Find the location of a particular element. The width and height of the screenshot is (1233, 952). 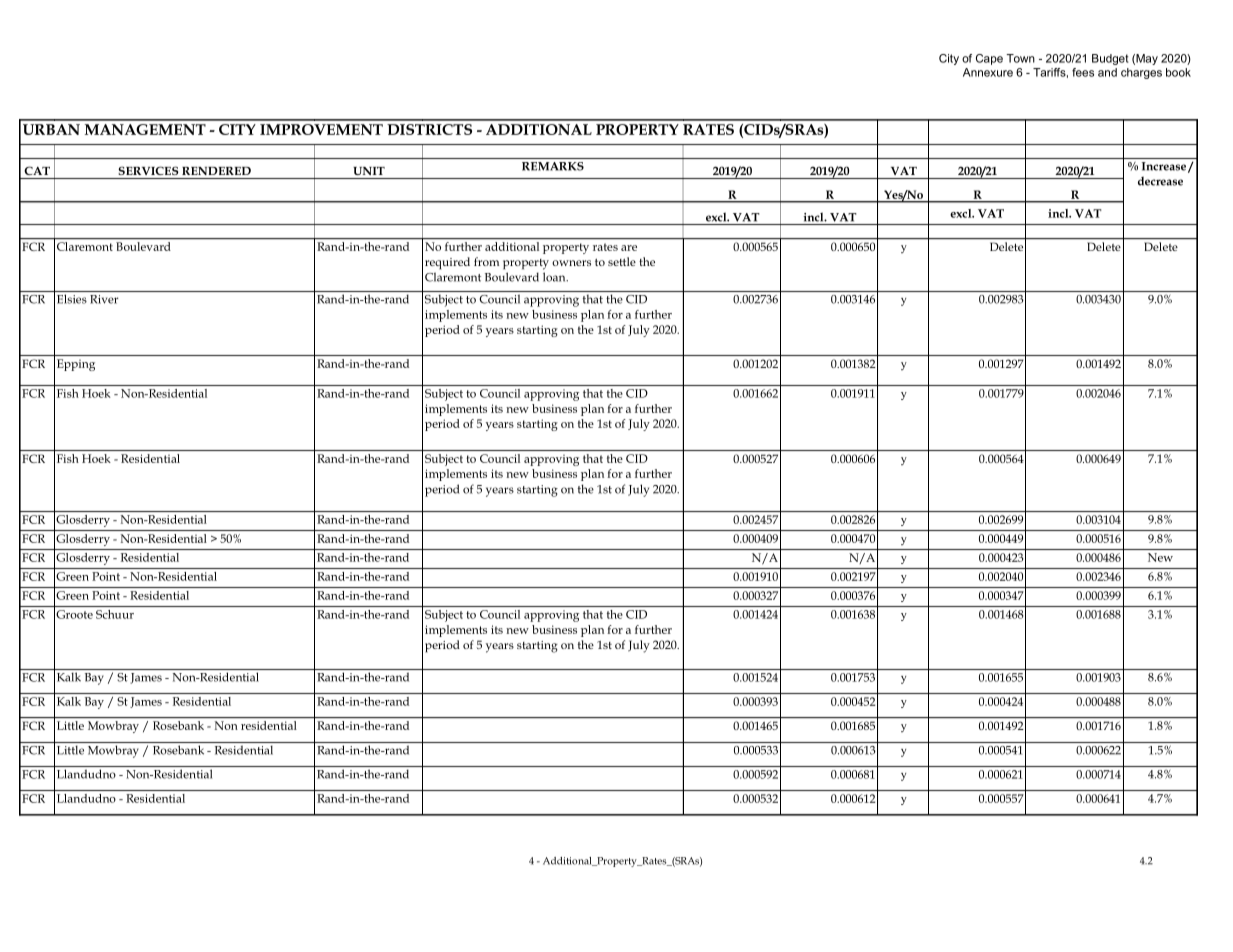

owners is located at coordinates (571, 263).
